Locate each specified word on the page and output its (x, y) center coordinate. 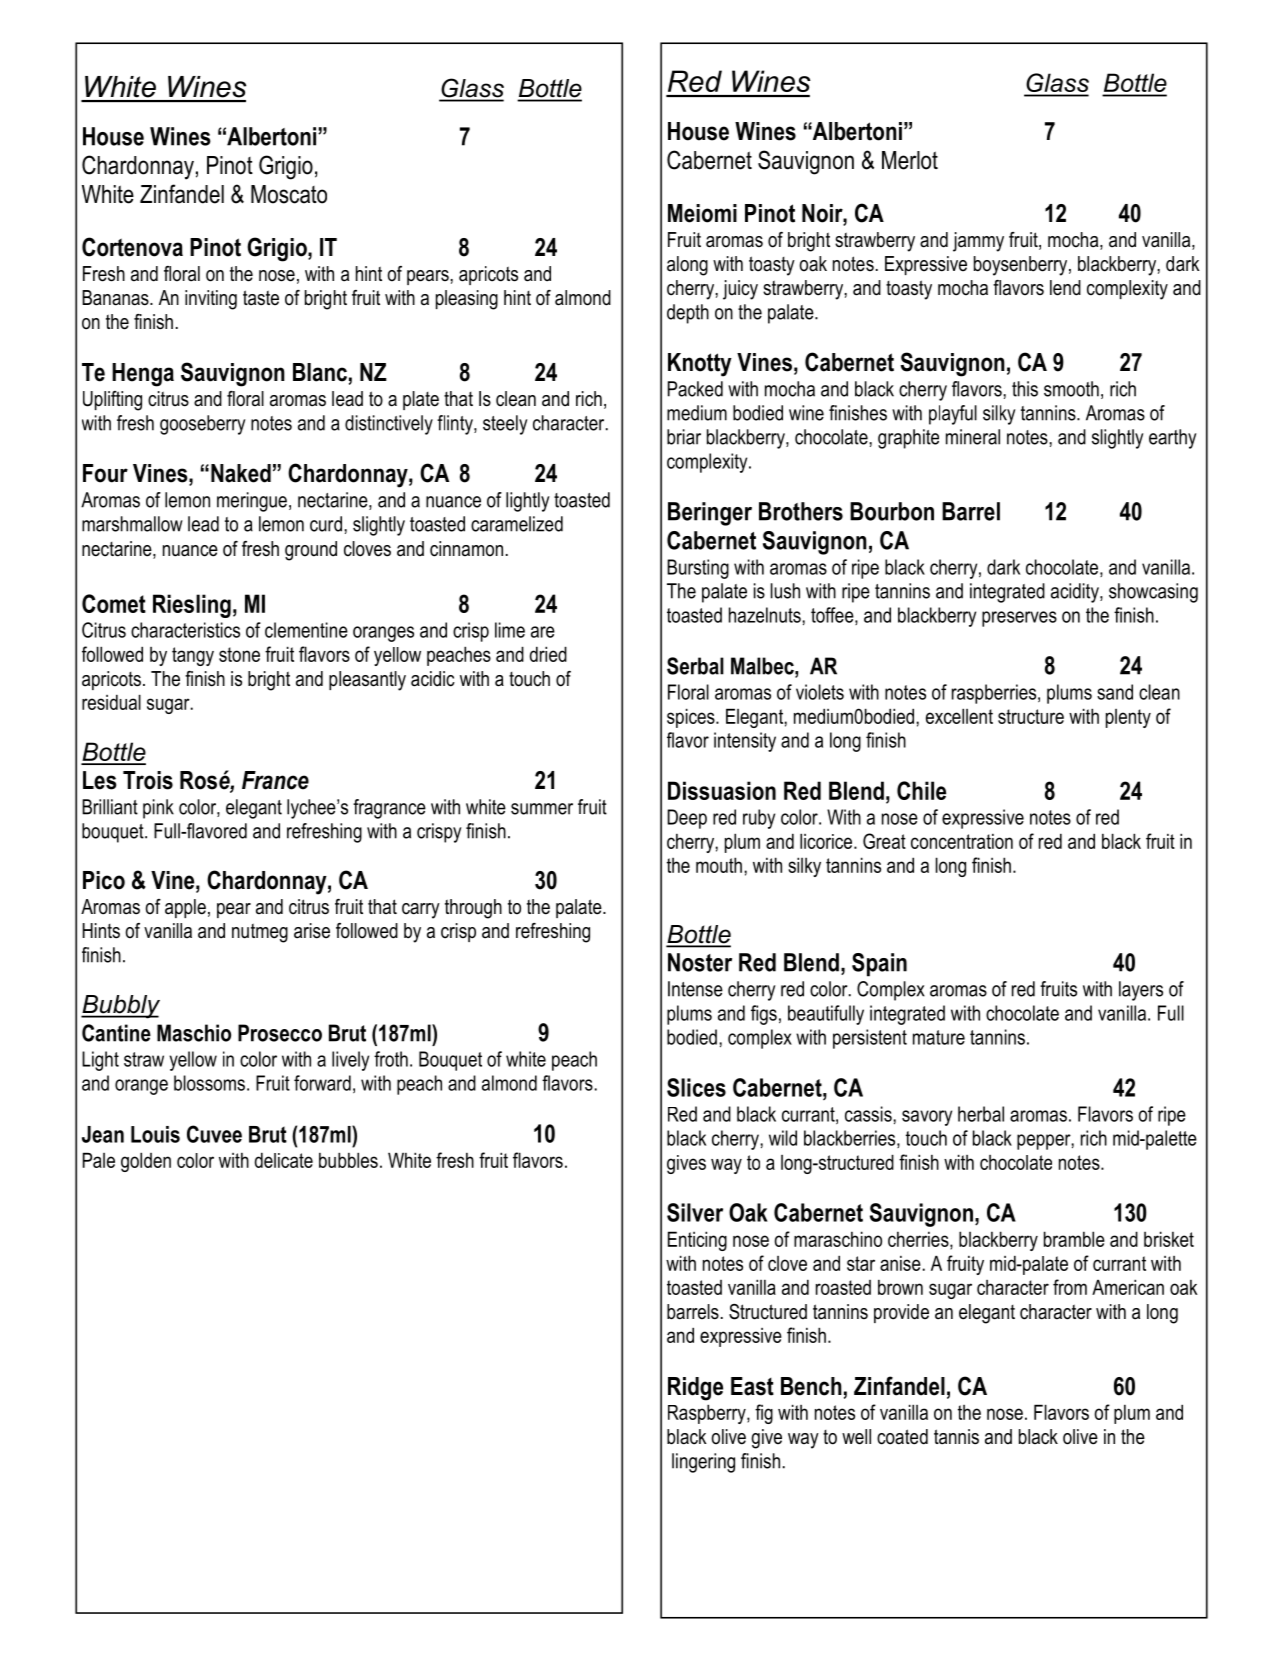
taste (261, 298)
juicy (740, 290)
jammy (978, 242)
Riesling (192, 606)
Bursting (698, 569)
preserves (1019, 619)
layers (1141, 991)
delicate (284, 1160)
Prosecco (280, 1033)
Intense (695, 989)
